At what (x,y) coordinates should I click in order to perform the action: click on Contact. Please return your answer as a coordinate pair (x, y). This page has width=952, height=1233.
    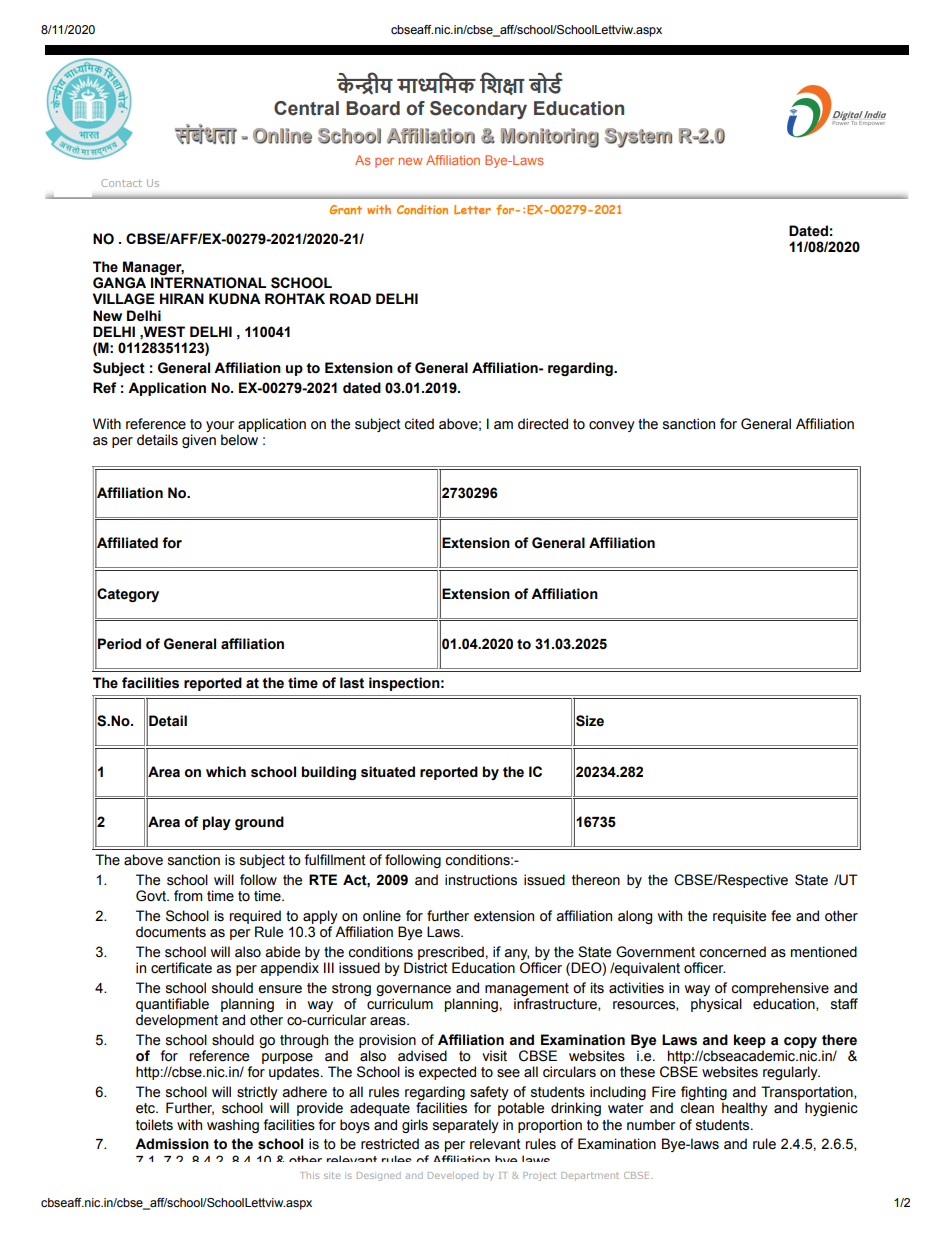
    Looking at the image, I should click on (121, 183).
